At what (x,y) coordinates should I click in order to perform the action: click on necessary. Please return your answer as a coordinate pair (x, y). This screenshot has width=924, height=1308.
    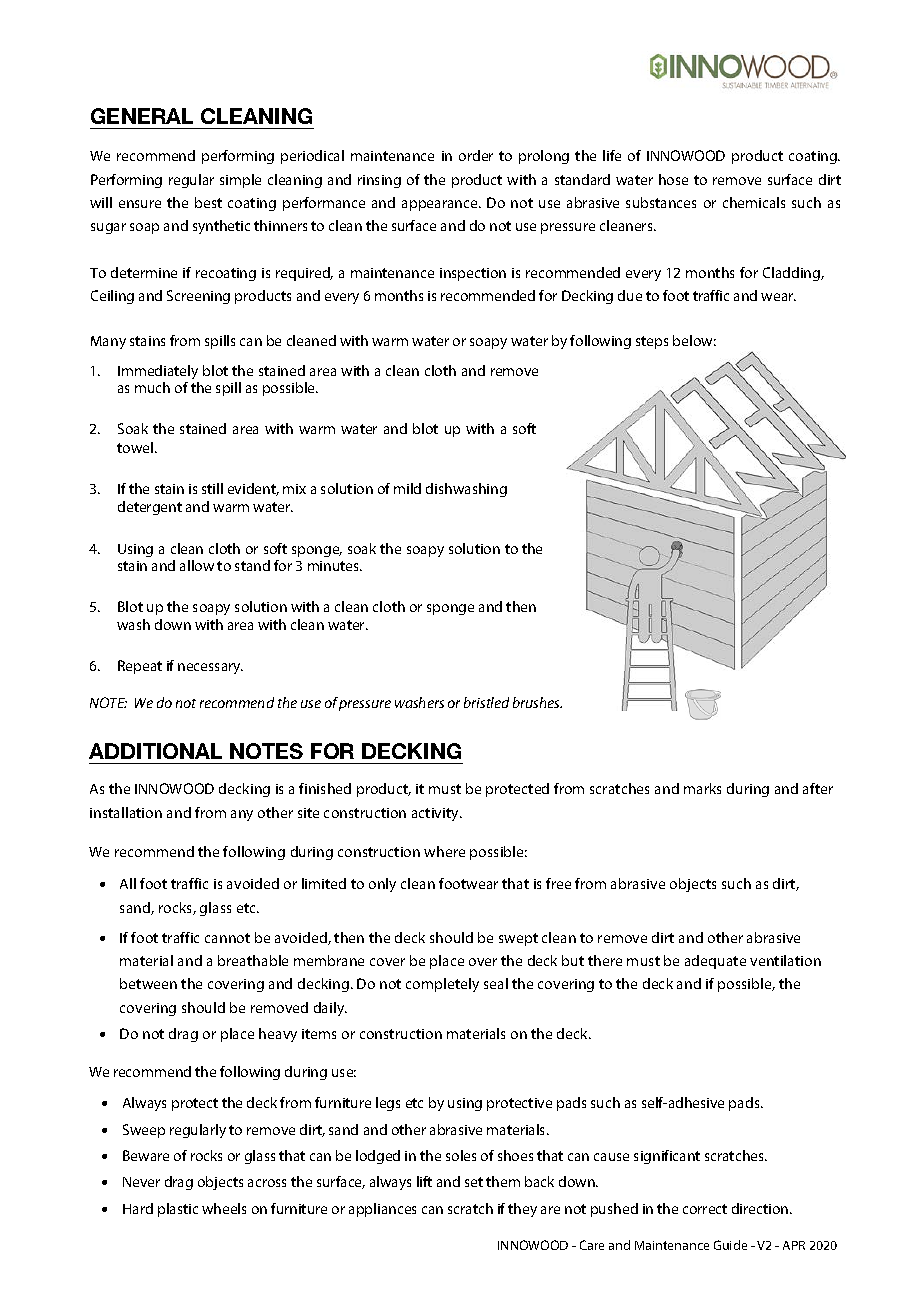
    Looking at the image, I should click on (210, 668).
